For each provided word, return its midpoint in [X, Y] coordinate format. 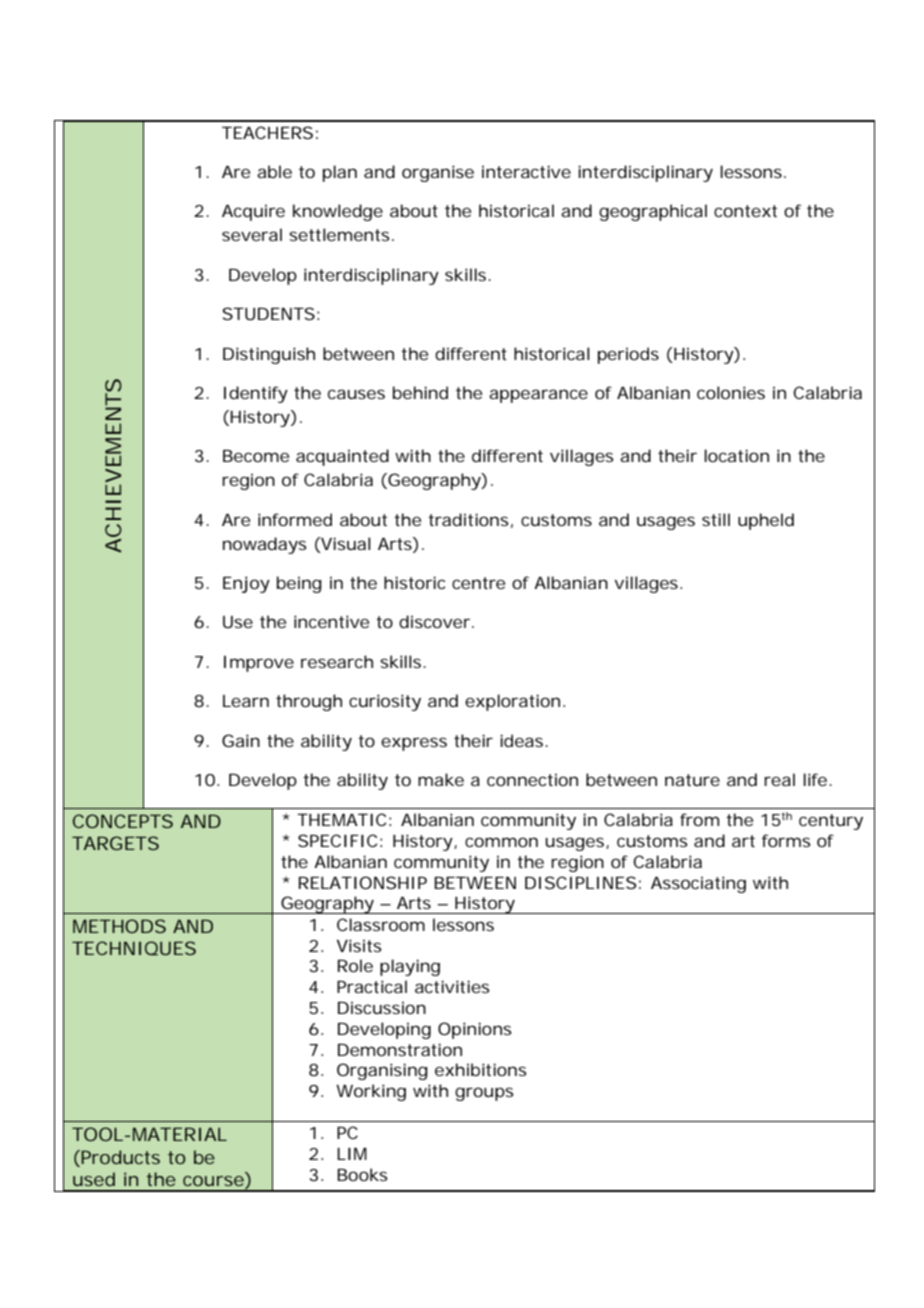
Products [120, 1157]
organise [438, 173]
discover [434, 621]
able [274, 171]
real [779, 779]
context [745, 211]
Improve [259, 664]
